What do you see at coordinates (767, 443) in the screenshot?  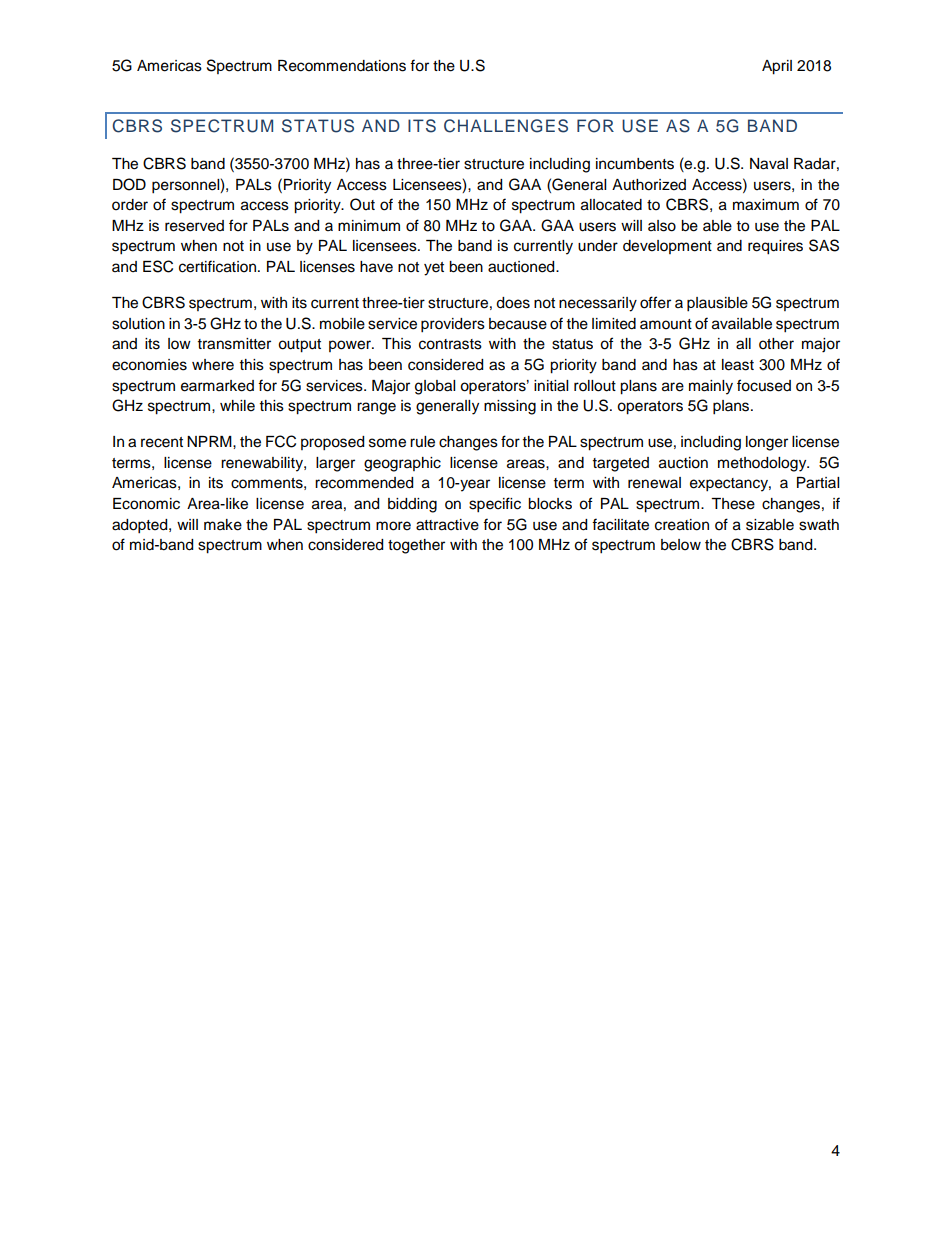 I see `longer` at bounding box center [767, 443].
